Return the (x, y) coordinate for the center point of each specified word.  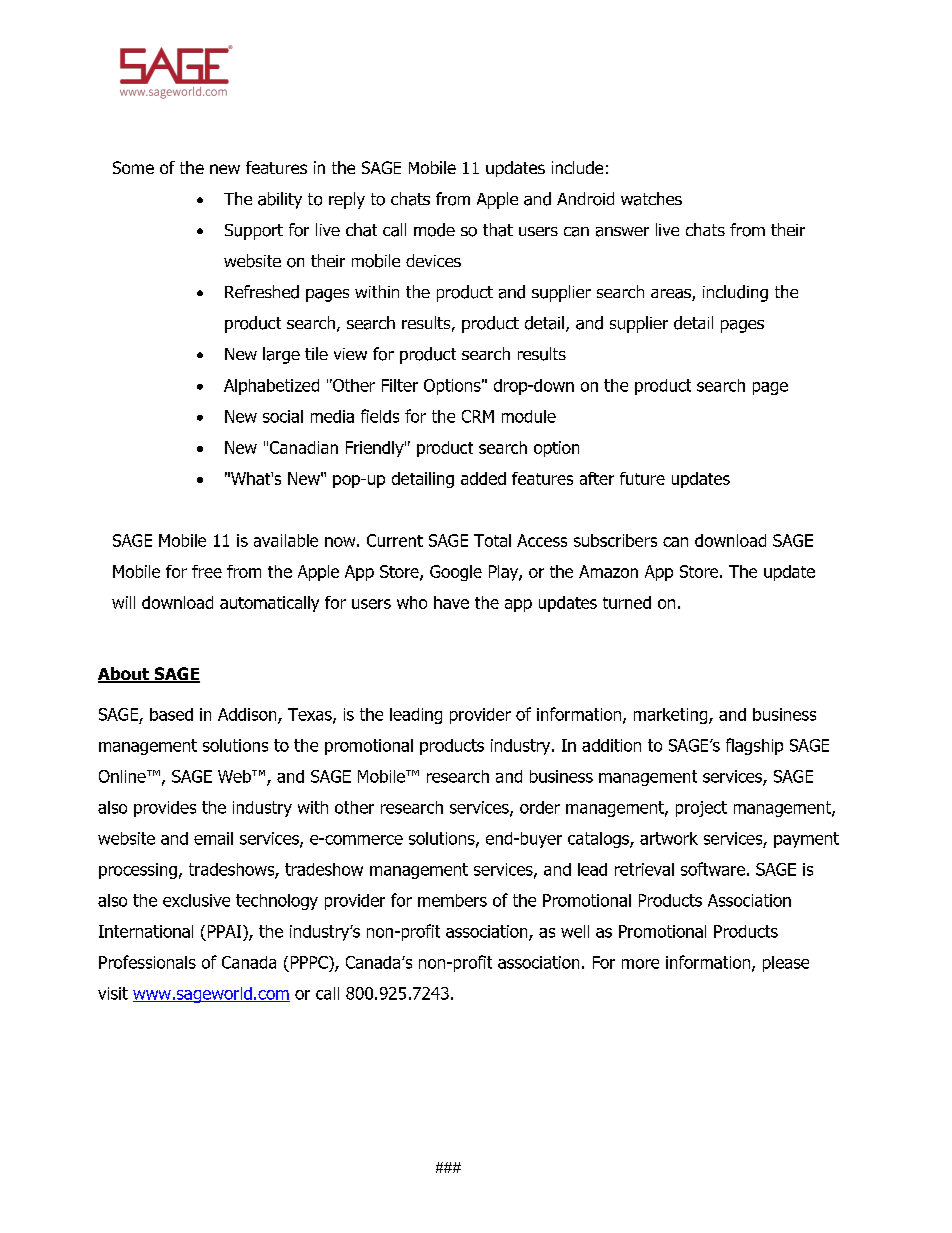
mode (434, 230)
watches (651, 199)
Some (133, 167)
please (786, 964)
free (207, 571)
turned (627, 602)
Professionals (147, 962)
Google (456, 573)
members (452, 900)
